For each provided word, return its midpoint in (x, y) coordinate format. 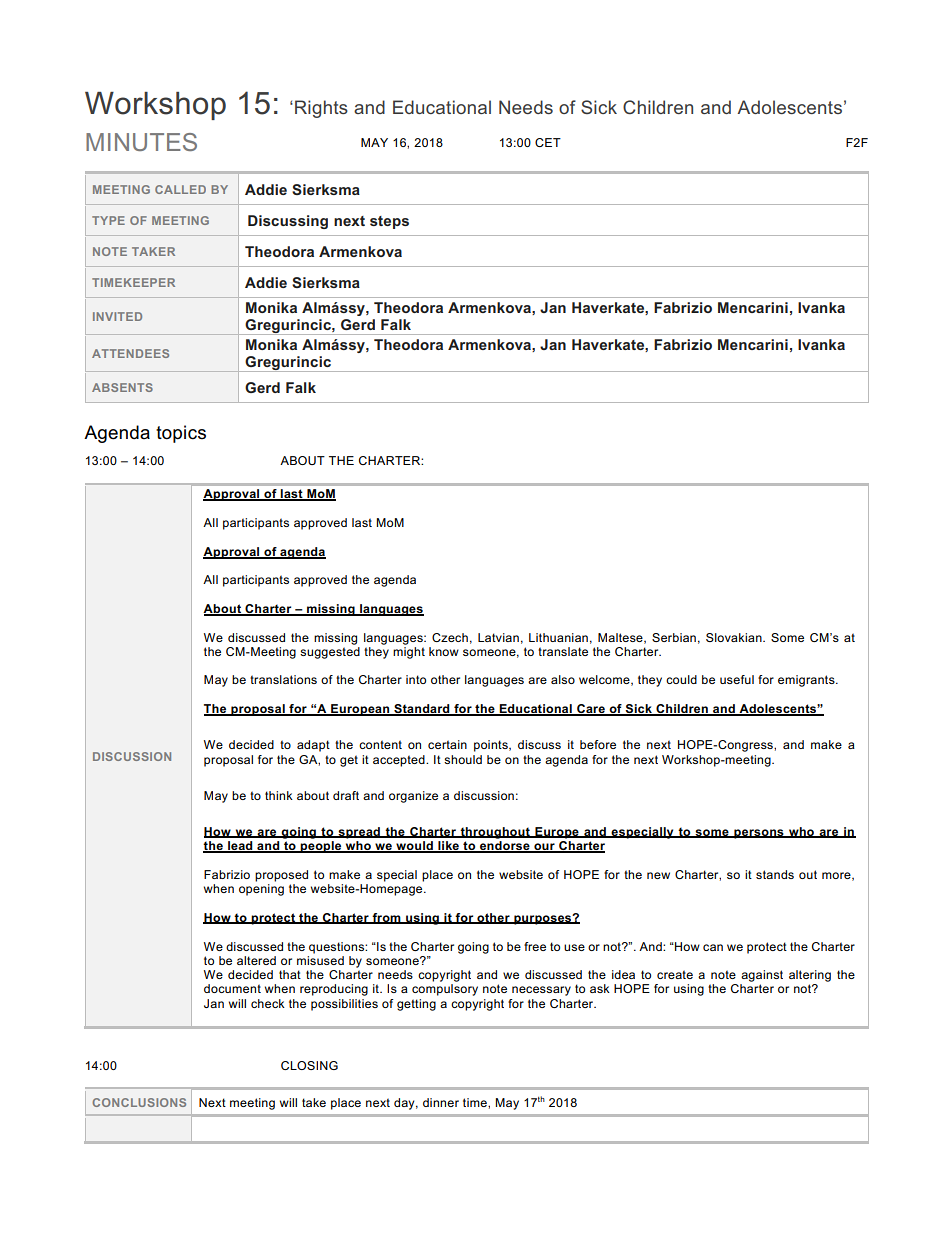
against (762, 976)
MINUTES (141, 142)
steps (389, 222)
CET (548, 142)
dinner (441, 1102)
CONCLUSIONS (139, 1102)
